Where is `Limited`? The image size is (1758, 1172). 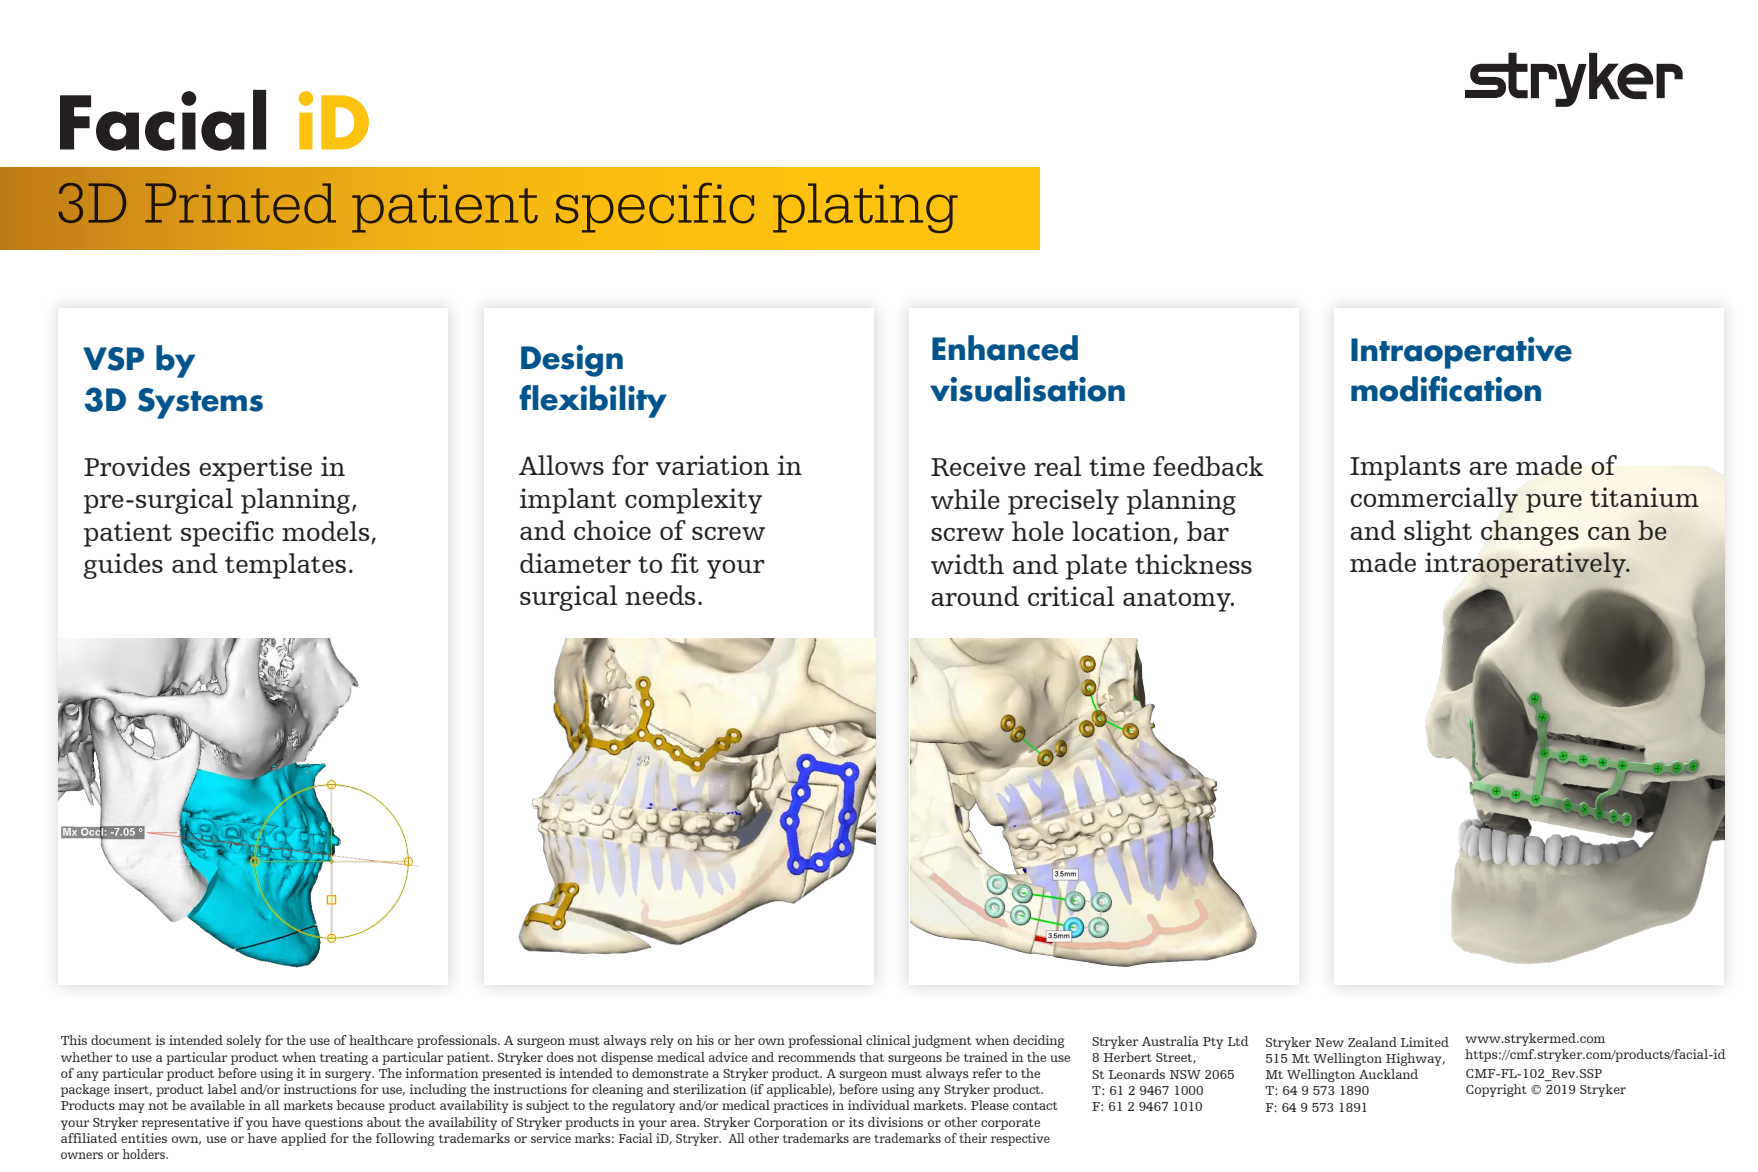
Limited is located at coordinates (1425, 1042).
